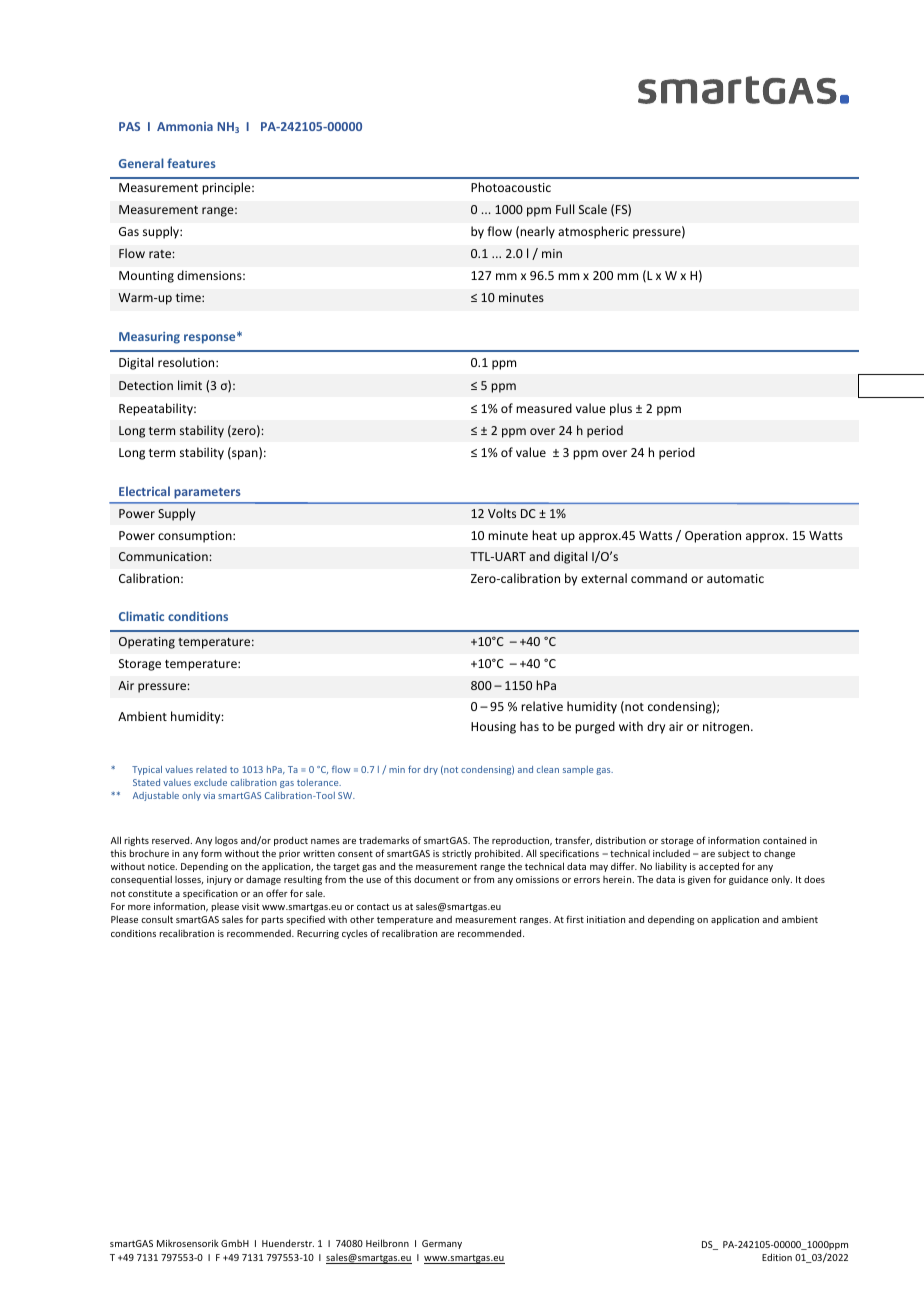  Describe the element at coordinates (387, 1243) in the screenshot. I see `Heilbronn` at that location.
